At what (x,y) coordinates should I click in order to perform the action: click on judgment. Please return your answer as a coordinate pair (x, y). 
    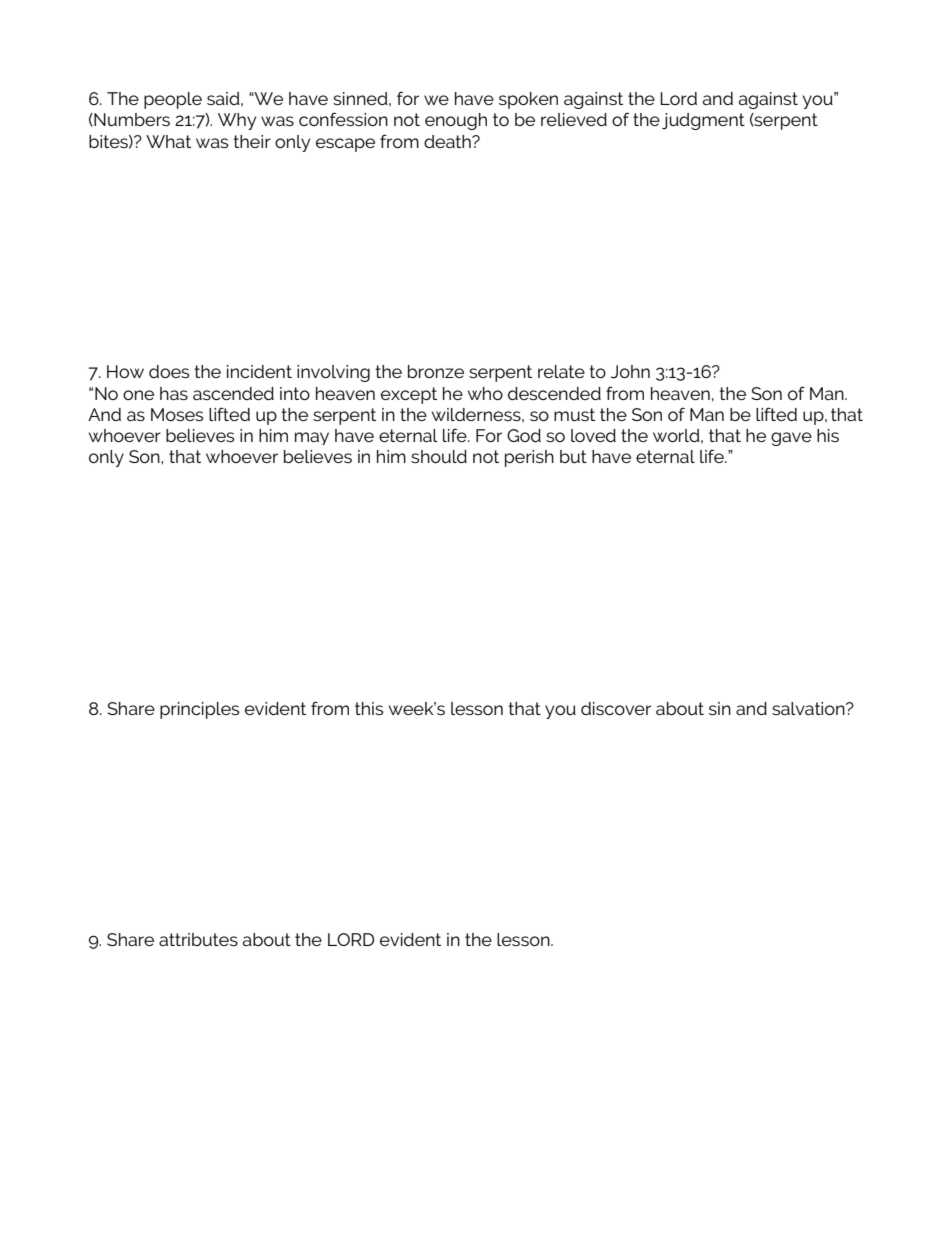
    Looking at the image, I should click on (703, 121).
